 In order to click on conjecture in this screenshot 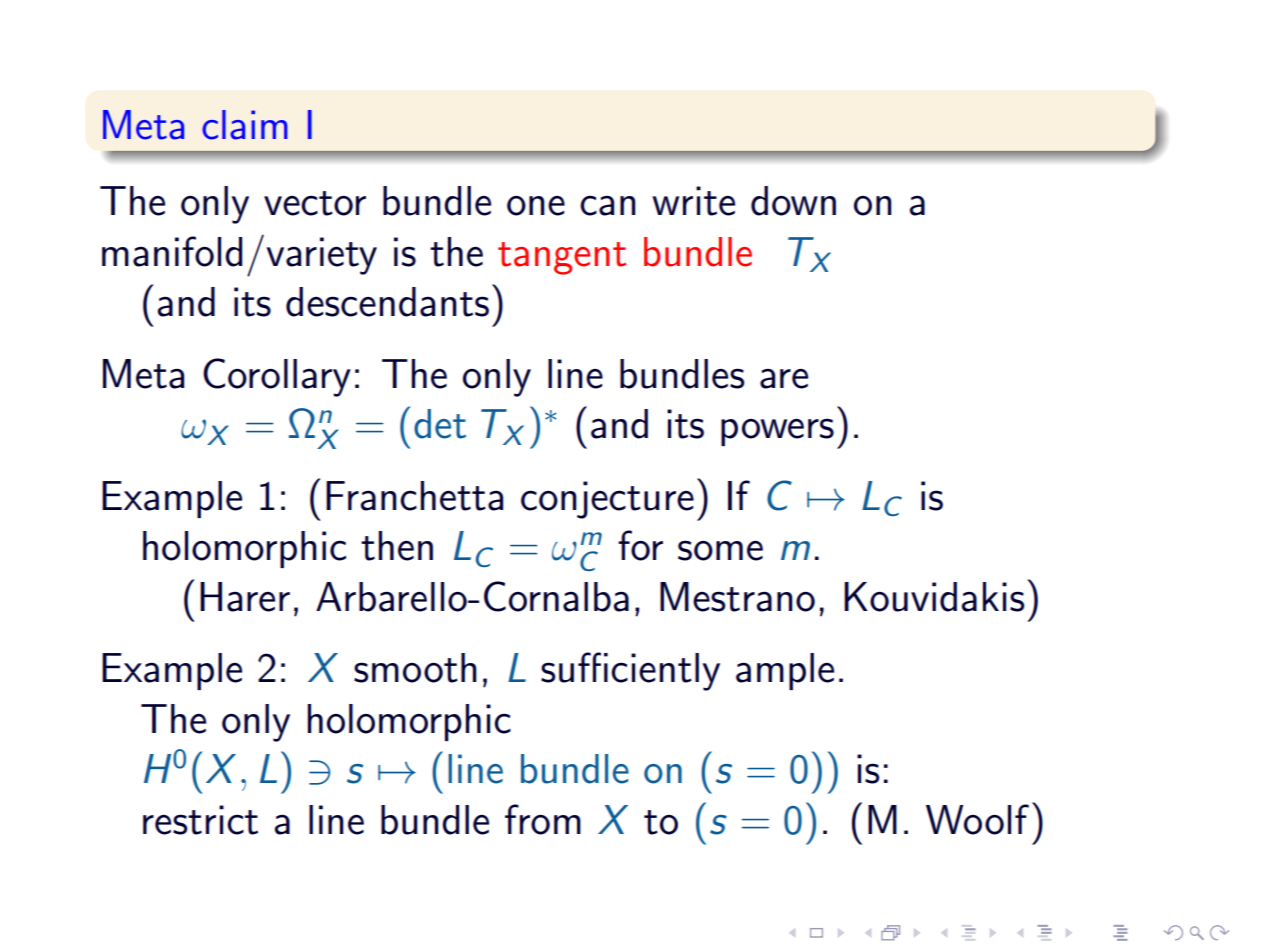, I will do `click(607, 500)`.
